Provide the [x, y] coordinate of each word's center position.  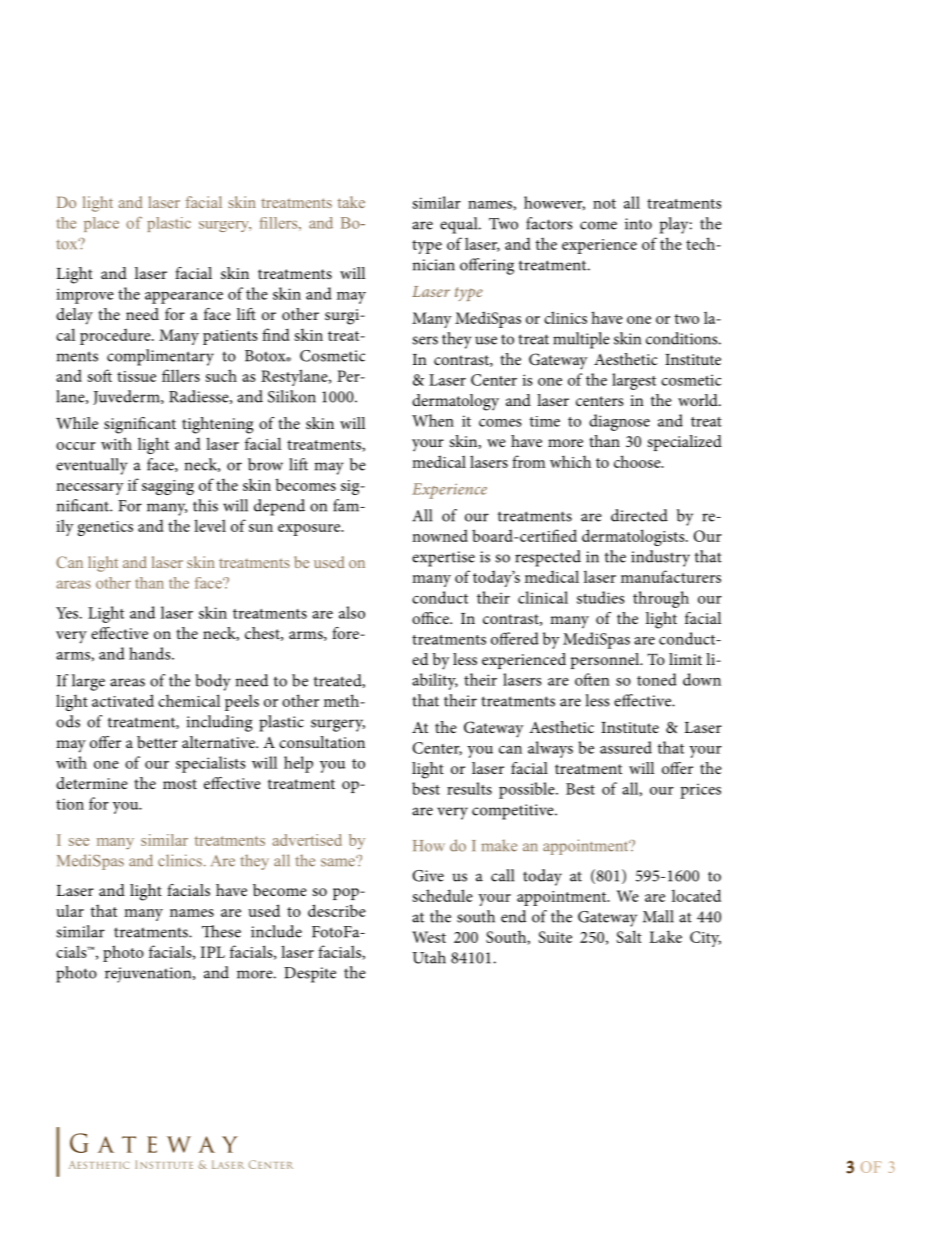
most [180, 784]
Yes [68, 613]
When [433, 420]
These [221, 931]
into [638, 224]
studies [601, 597]
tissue [136, 376]
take [351, 202]
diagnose [619, 422]
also [352, 612]
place [101, 224]
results [469, 788]
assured [626, 747]
